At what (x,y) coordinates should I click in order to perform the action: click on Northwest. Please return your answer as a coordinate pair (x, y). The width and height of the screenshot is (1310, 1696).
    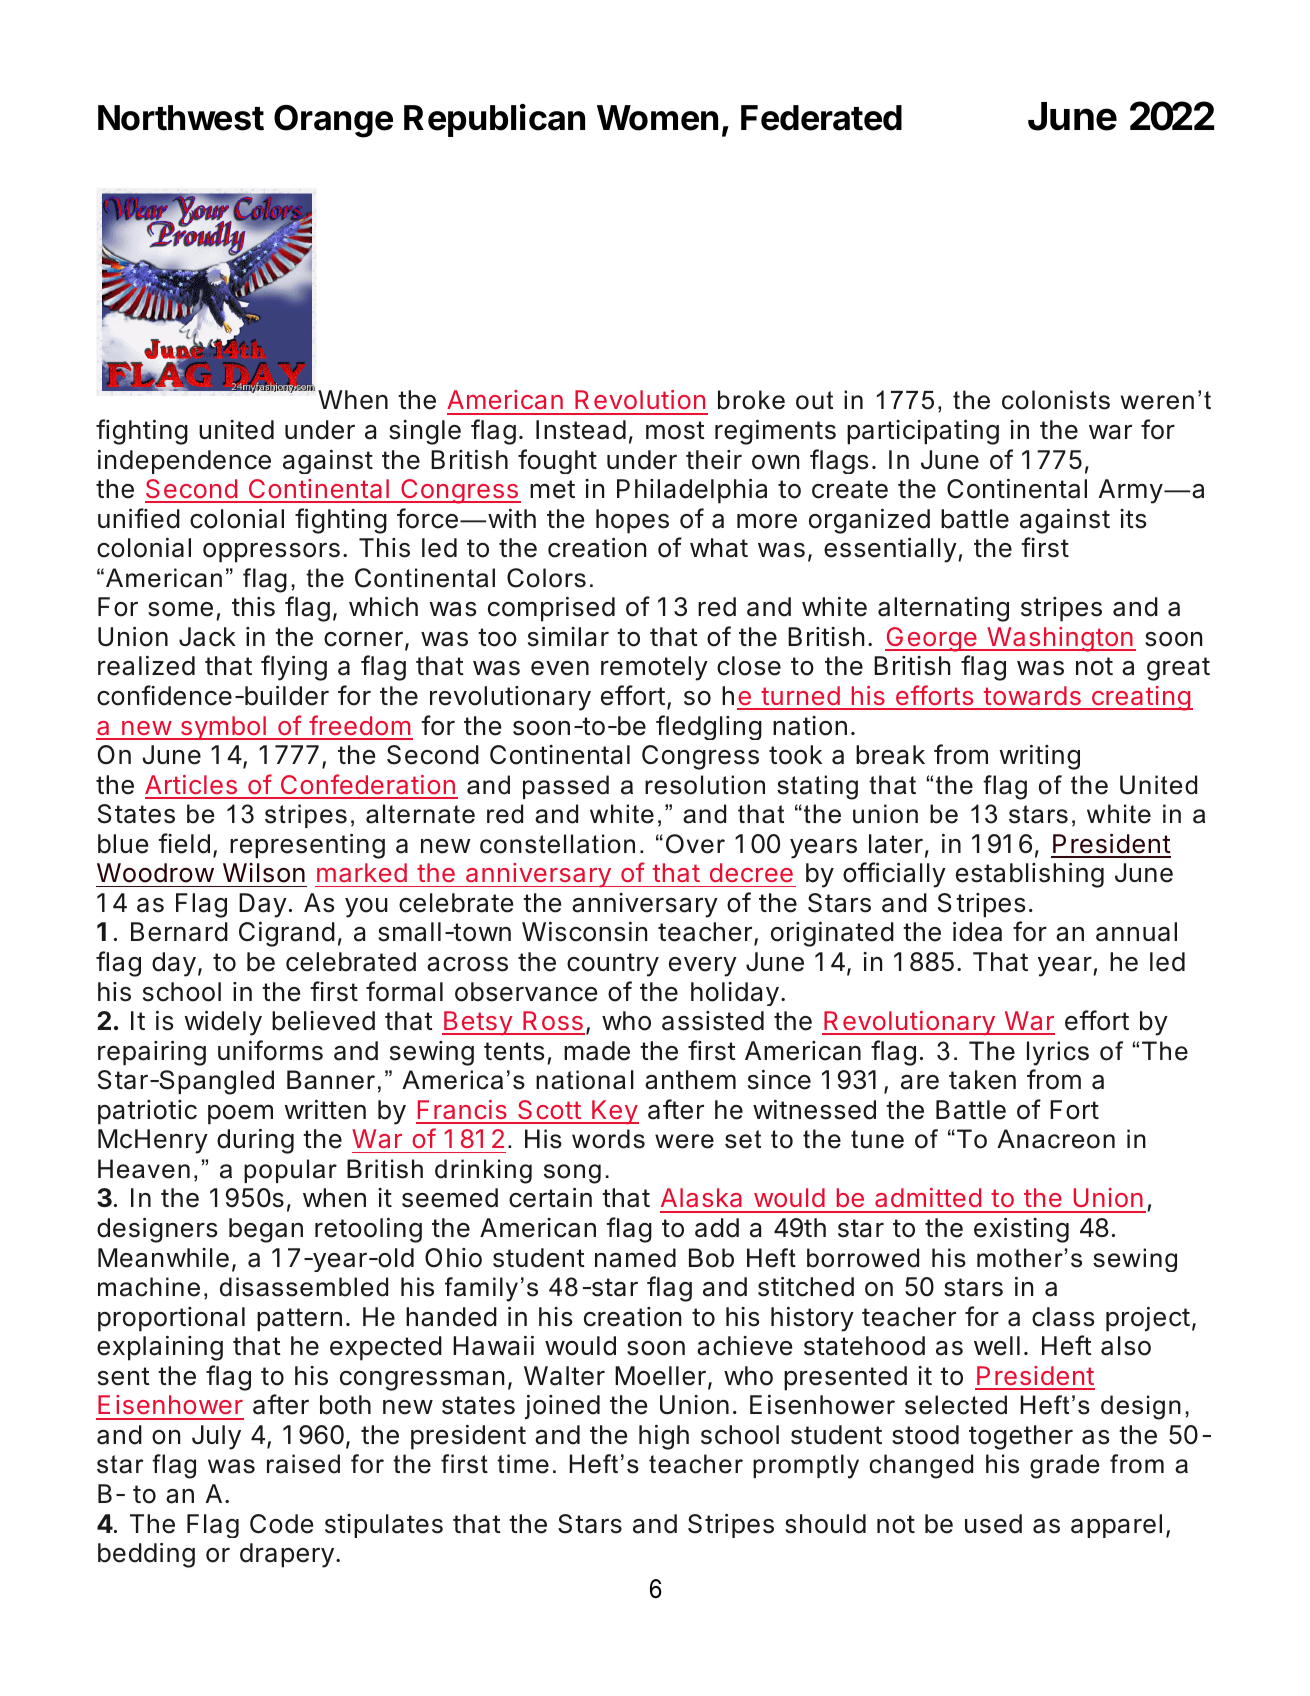
    Looking at the image, I should click on (181, 118).
